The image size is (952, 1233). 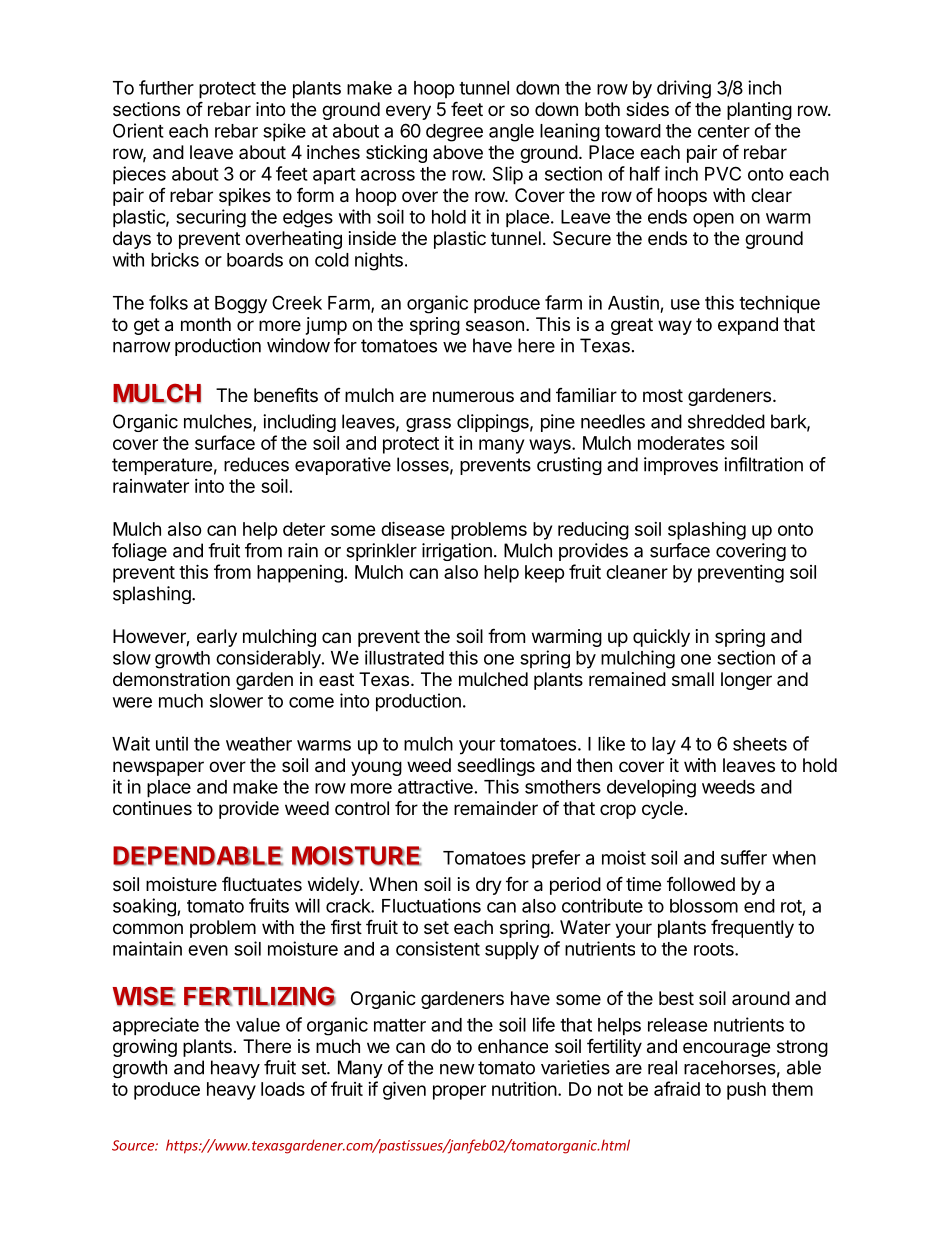 I want to click on grass, so click(x=428, y=425).
